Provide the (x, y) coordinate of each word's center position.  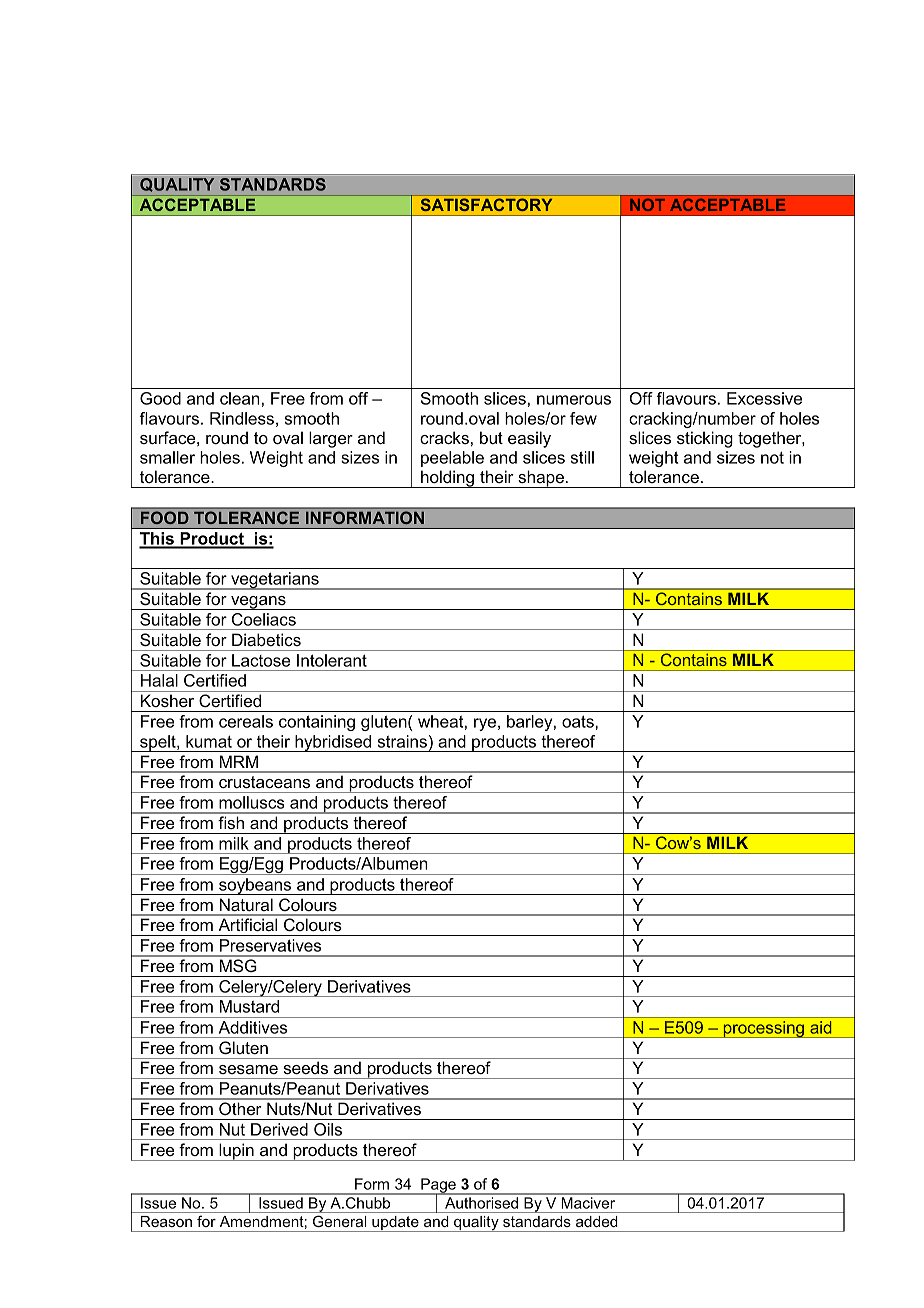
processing (763, 1029)
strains (402, 741)
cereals (246, 721)
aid (821, 1027)
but (491, 437)
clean (240, 398)
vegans (258, 603)
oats (579, 721)
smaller (167, 457)
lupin (236, 1152)
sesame (248, 1069)
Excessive (764, 398)
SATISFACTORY (486, 205)
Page (438, 1187)
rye (485, 724)
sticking (705, 439)
